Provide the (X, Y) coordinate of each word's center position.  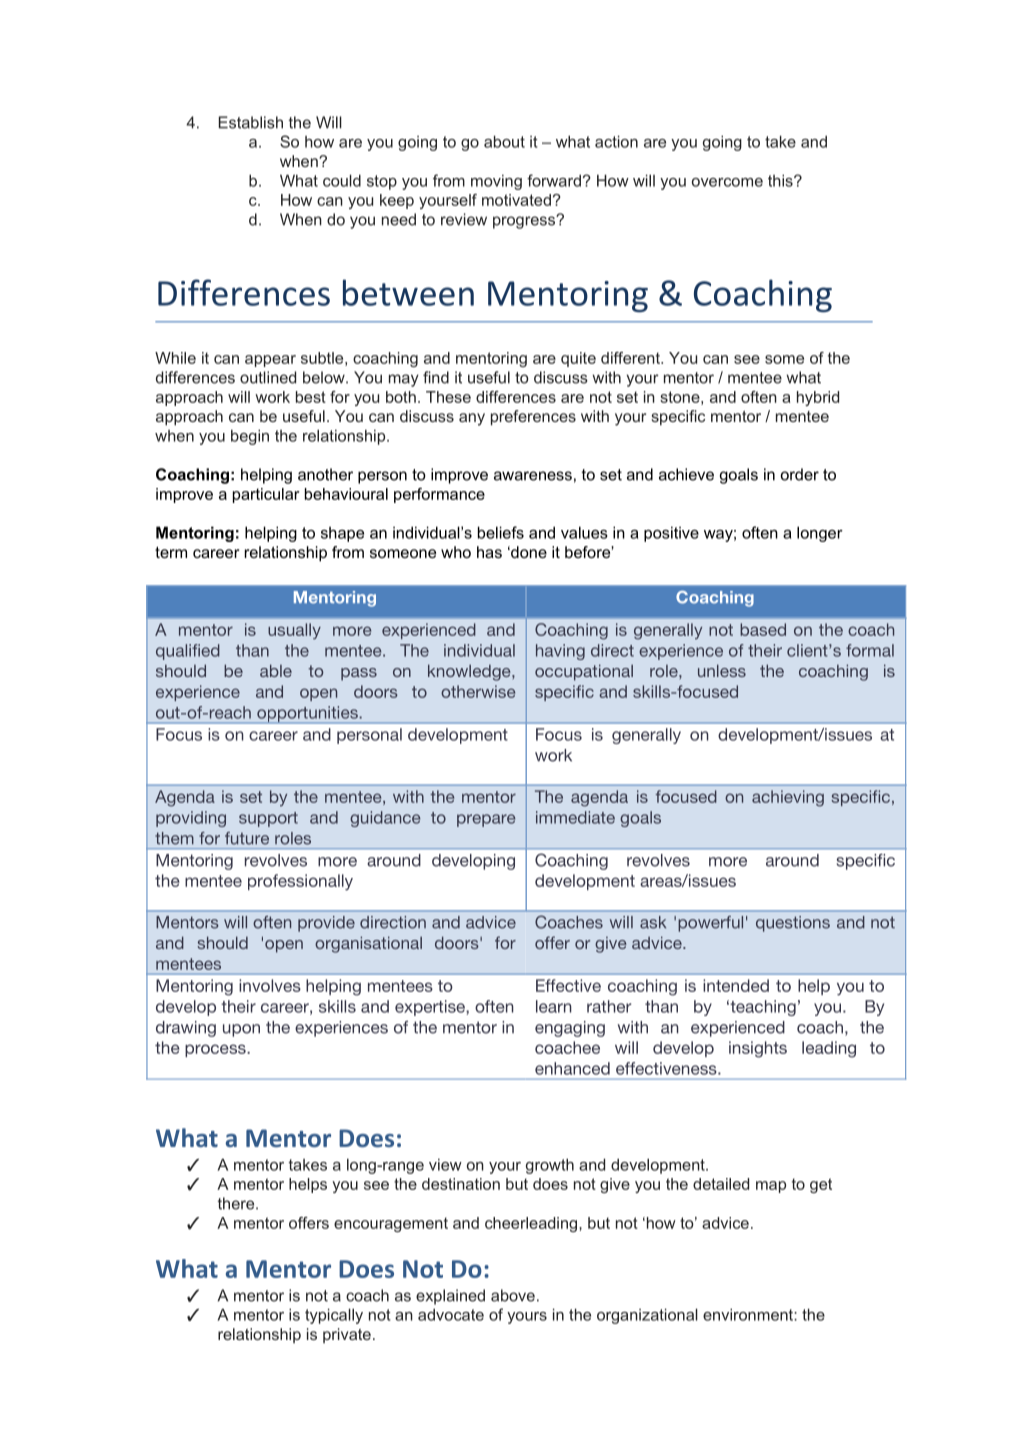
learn (554, 1006)
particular (266, 495)
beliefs (501, 532)
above (513, 1295)
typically (334, 1316)
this (781, 180)
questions (793, 924)
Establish (251, 122)
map (771, 1187)
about (504, 141)
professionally (300, 882)
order (800, 474)
